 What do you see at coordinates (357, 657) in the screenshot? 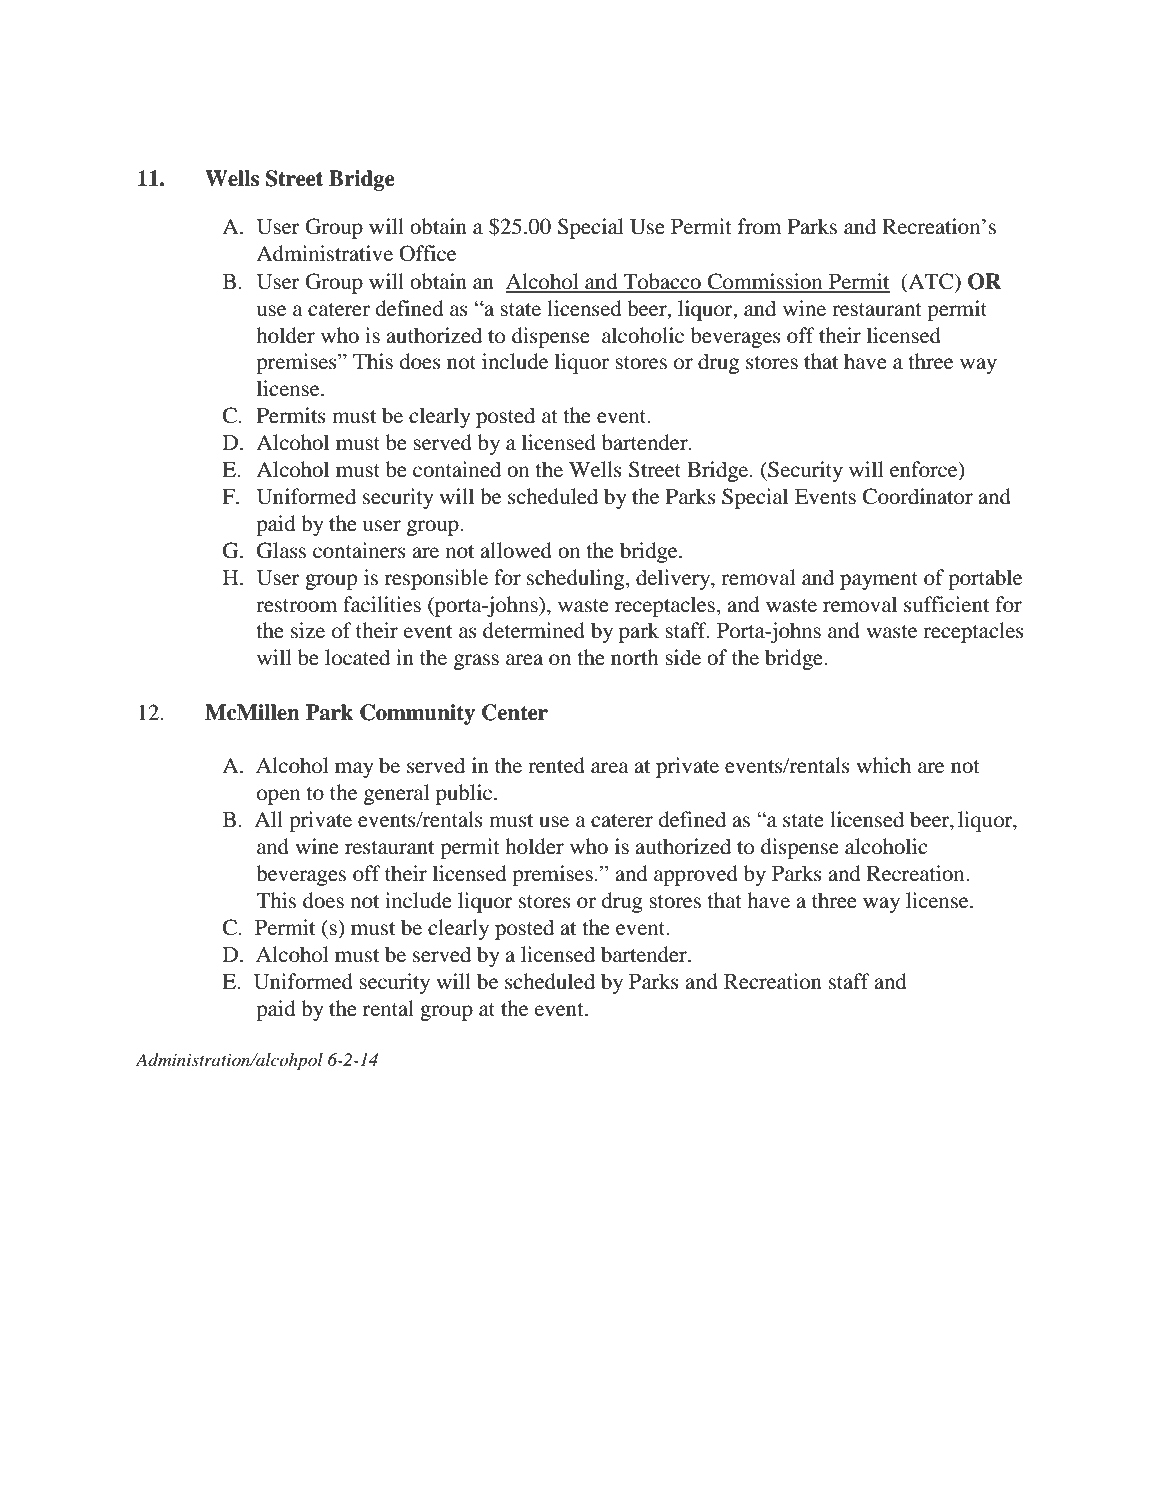
I see `located` at bounding box center [357, 657].
